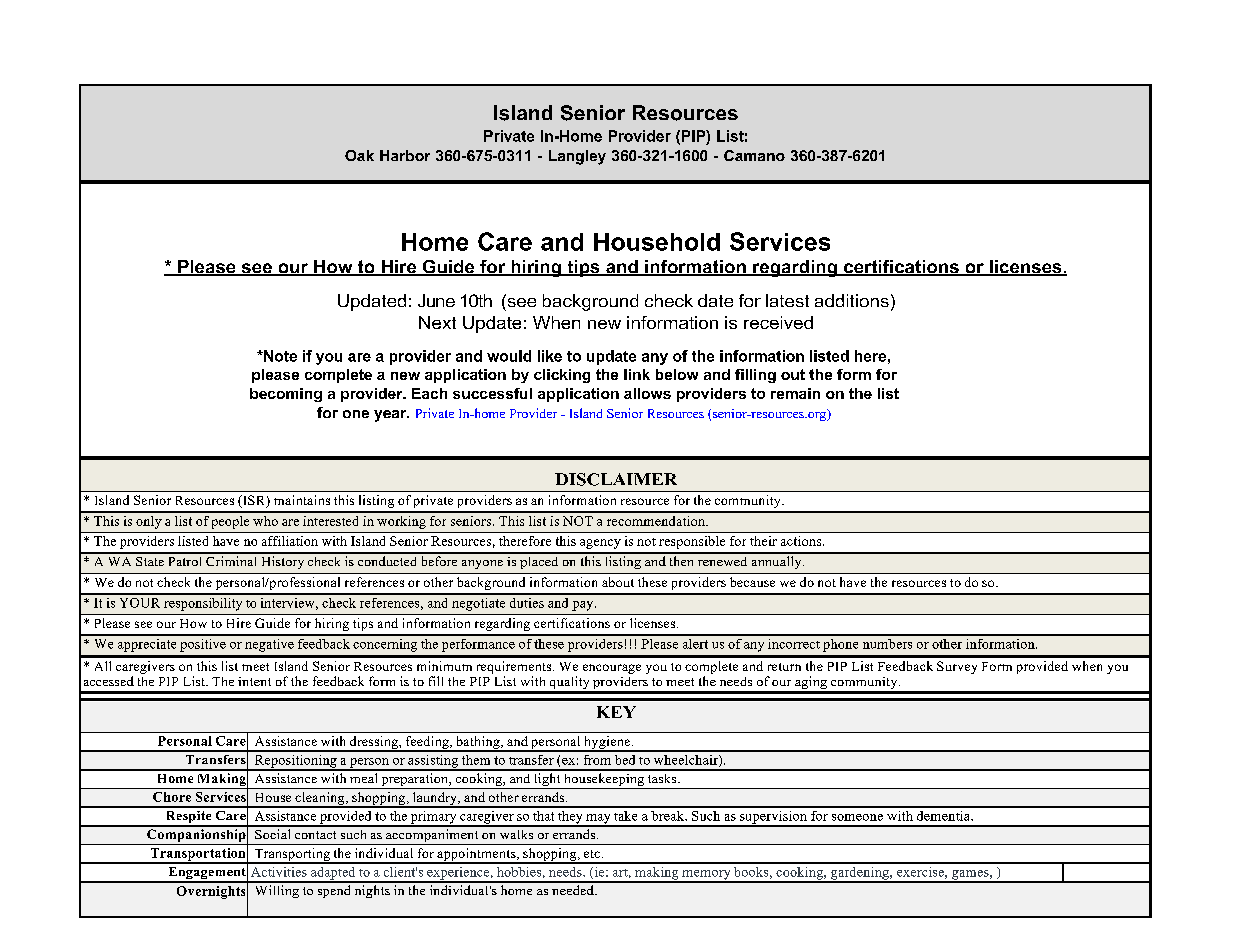 The height and width of the image is (952, 1233). What do you see at coordinates (584, 606) in the image?
I see `pay` at bounding box center [584, 606].
